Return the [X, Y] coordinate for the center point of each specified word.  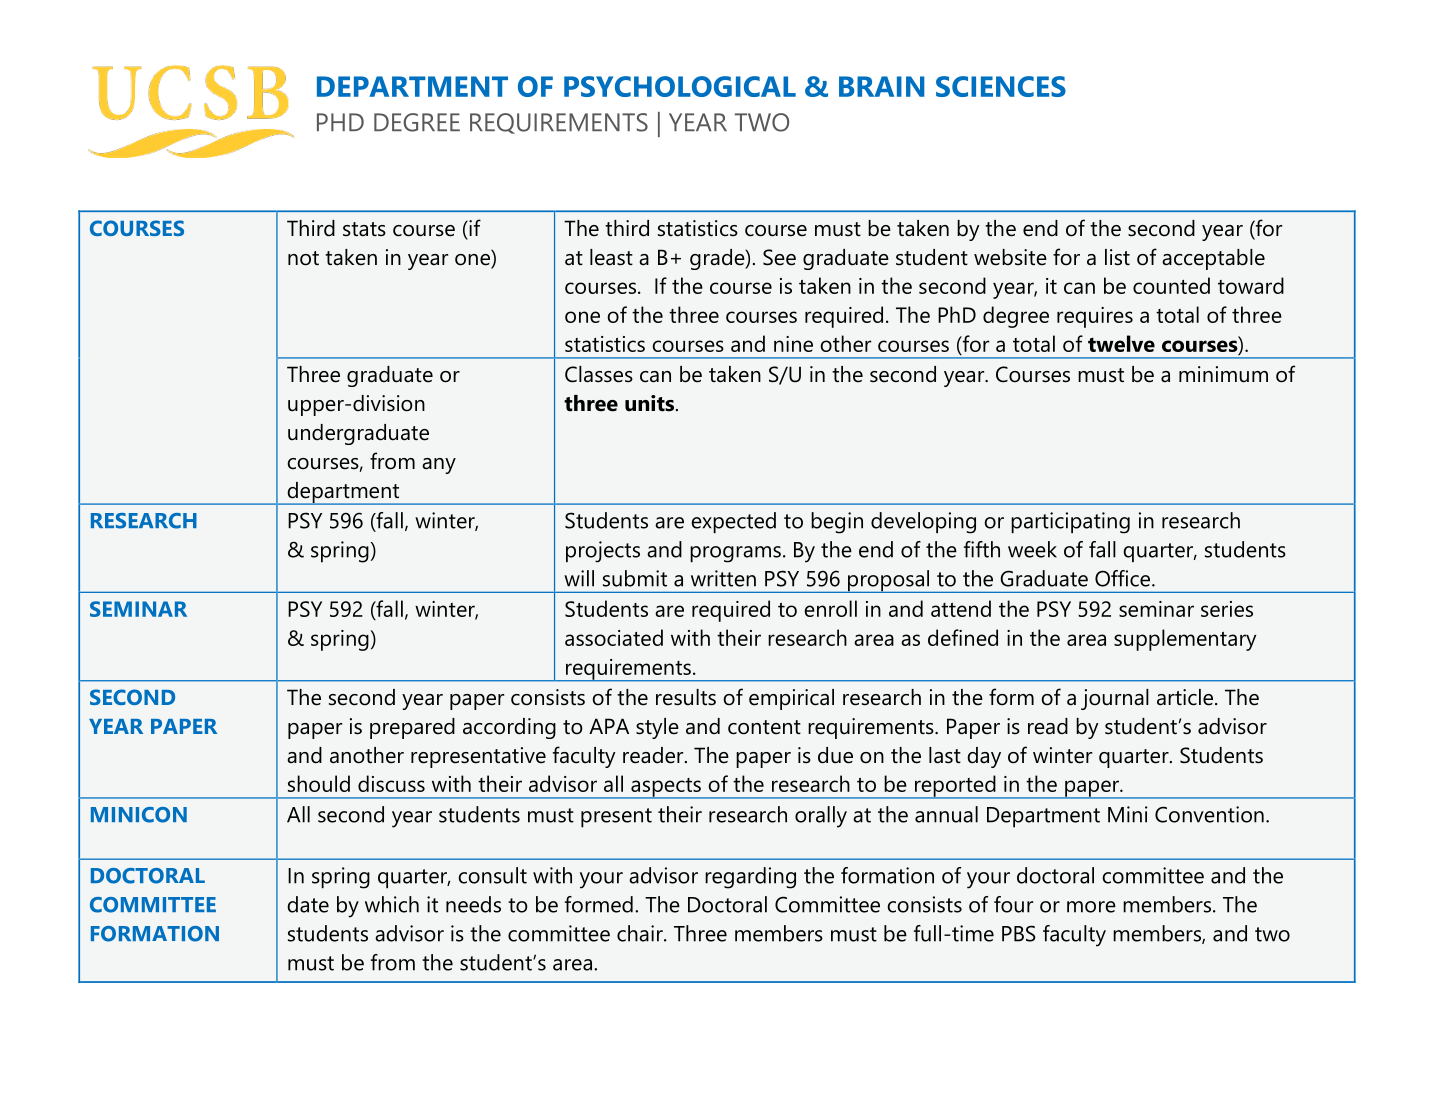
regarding [750, 878]
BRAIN [882, 86]
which [392, 904]
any [439, 466]
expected [733, 522]
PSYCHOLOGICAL [680, 86]
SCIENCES [1001, 86]
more [1091, 907]
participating [1070, 523]
